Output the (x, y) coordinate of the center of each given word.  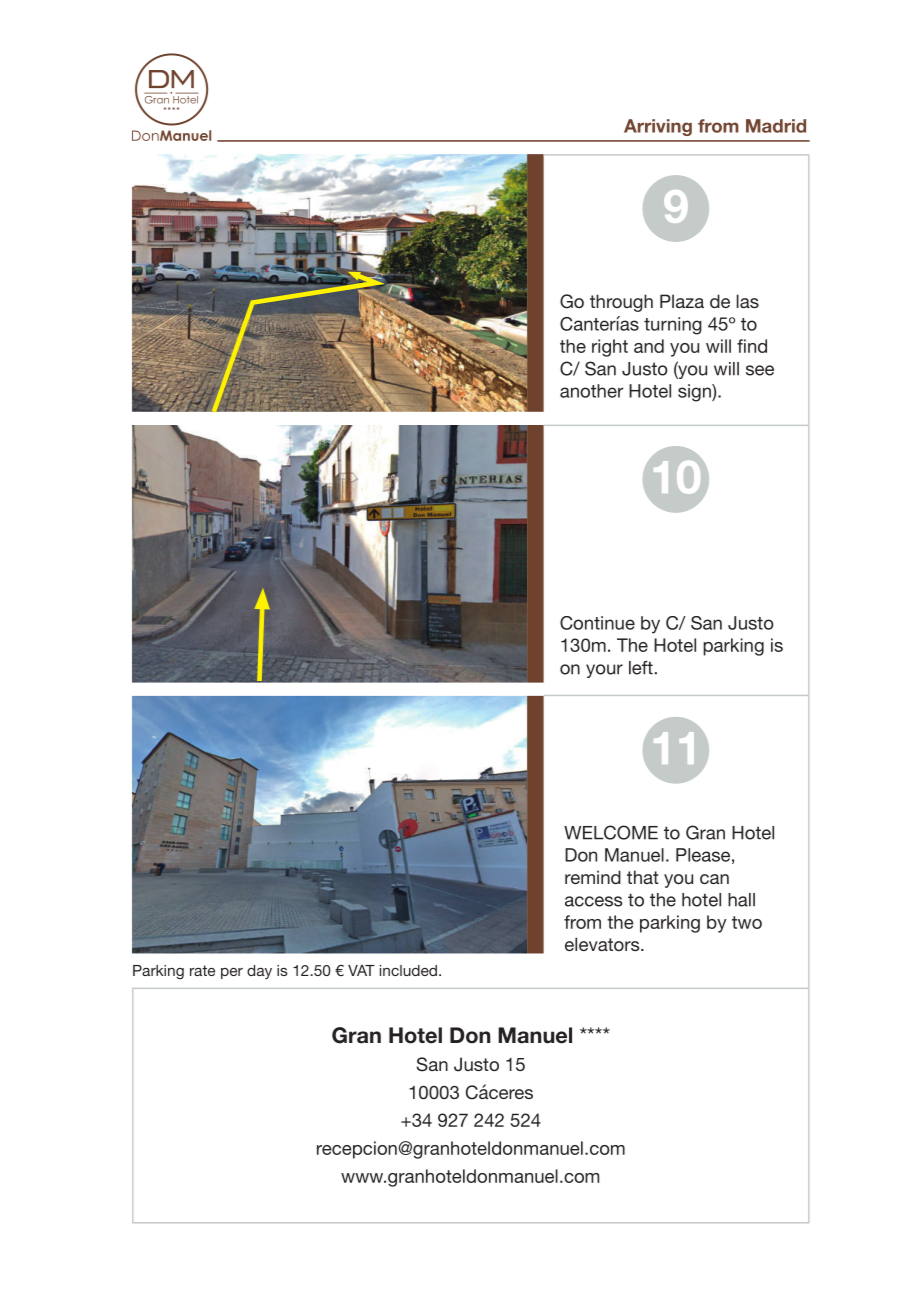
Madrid (776, 126)
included (410, 970)
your (604, 671)
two (747, 922)
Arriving (658, 127)
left (641, 668)
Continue (597, 623)
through (621, 303)
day (259, 972)
